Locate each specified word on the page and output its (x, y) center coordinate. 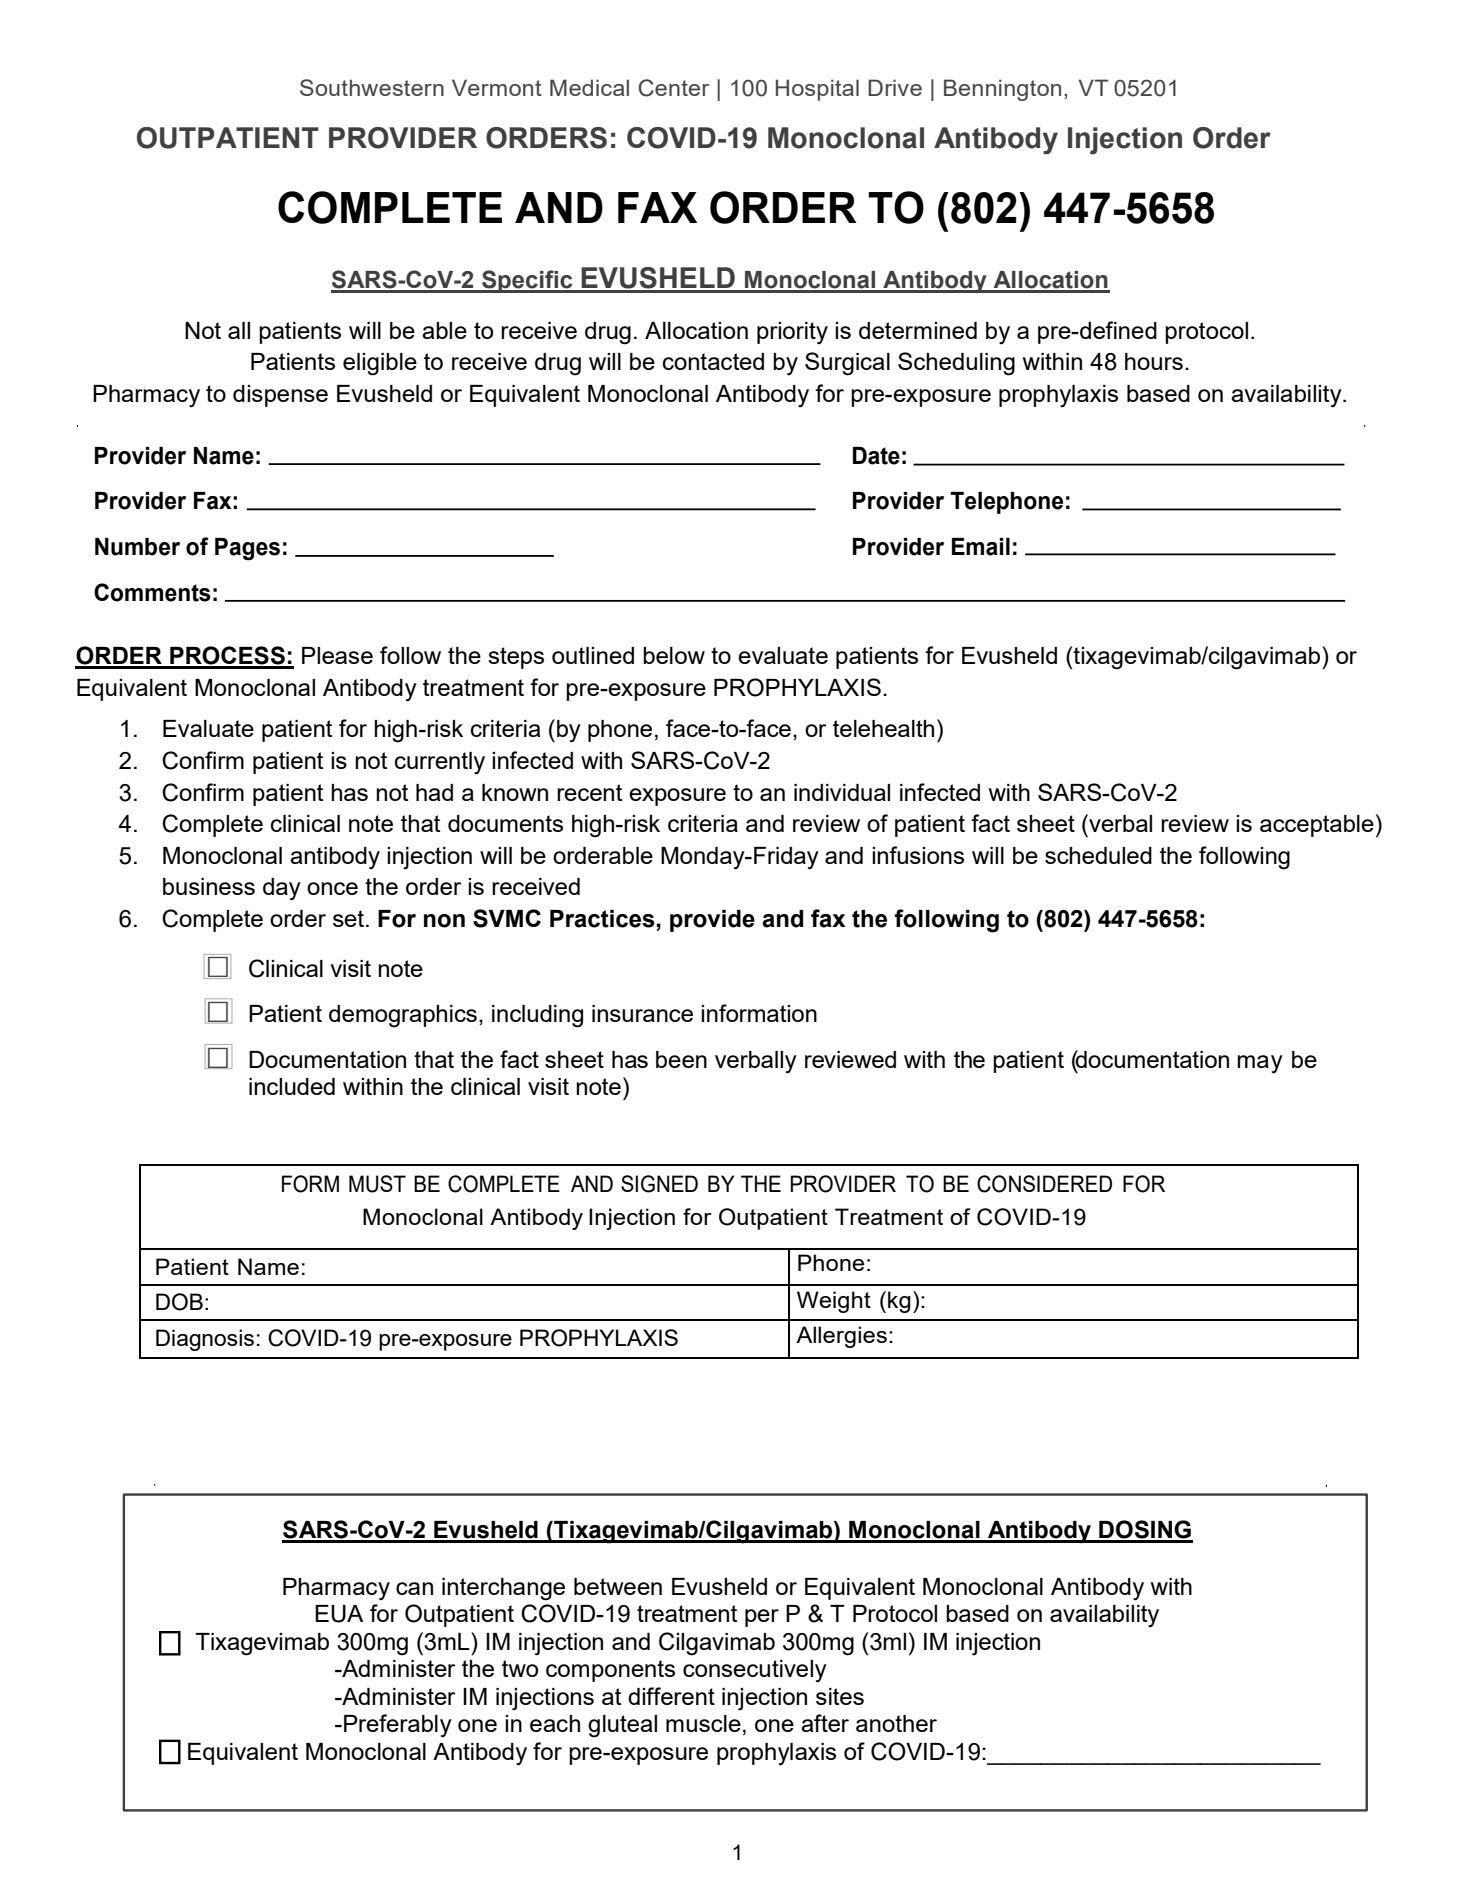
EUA (339, 1614)
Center (674, 88)
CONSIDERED (1044, 1184)
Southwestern (372, 87)
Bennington (1002, 90)
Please (337, 655)
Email (981, 547)
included (292, 1086)
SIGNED (659, 1184)
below (674, 655)
